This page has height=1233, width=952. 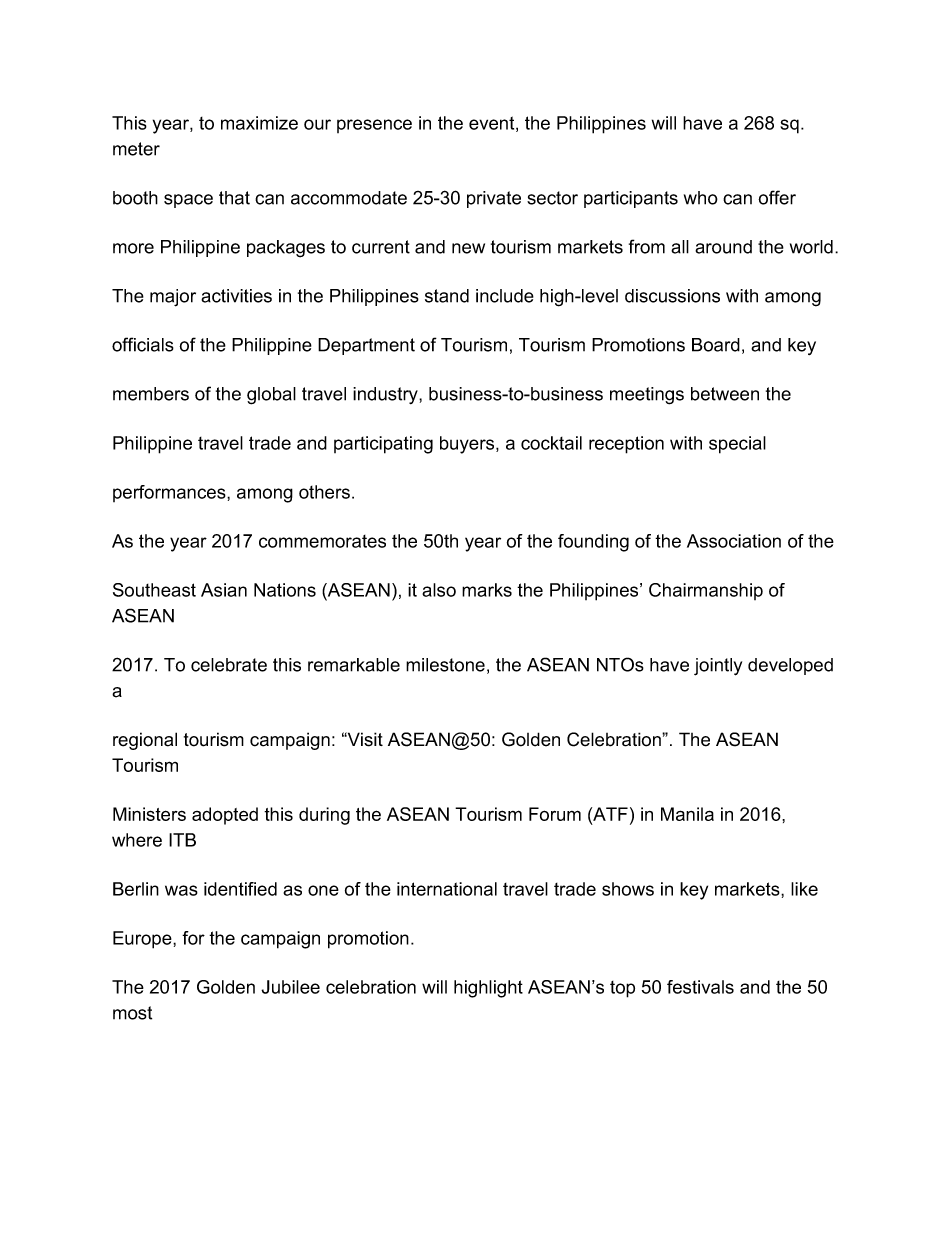 What do you see at coordinates (259, 123) in the page?
I see `maximize` at bounding box center [259, 123].
